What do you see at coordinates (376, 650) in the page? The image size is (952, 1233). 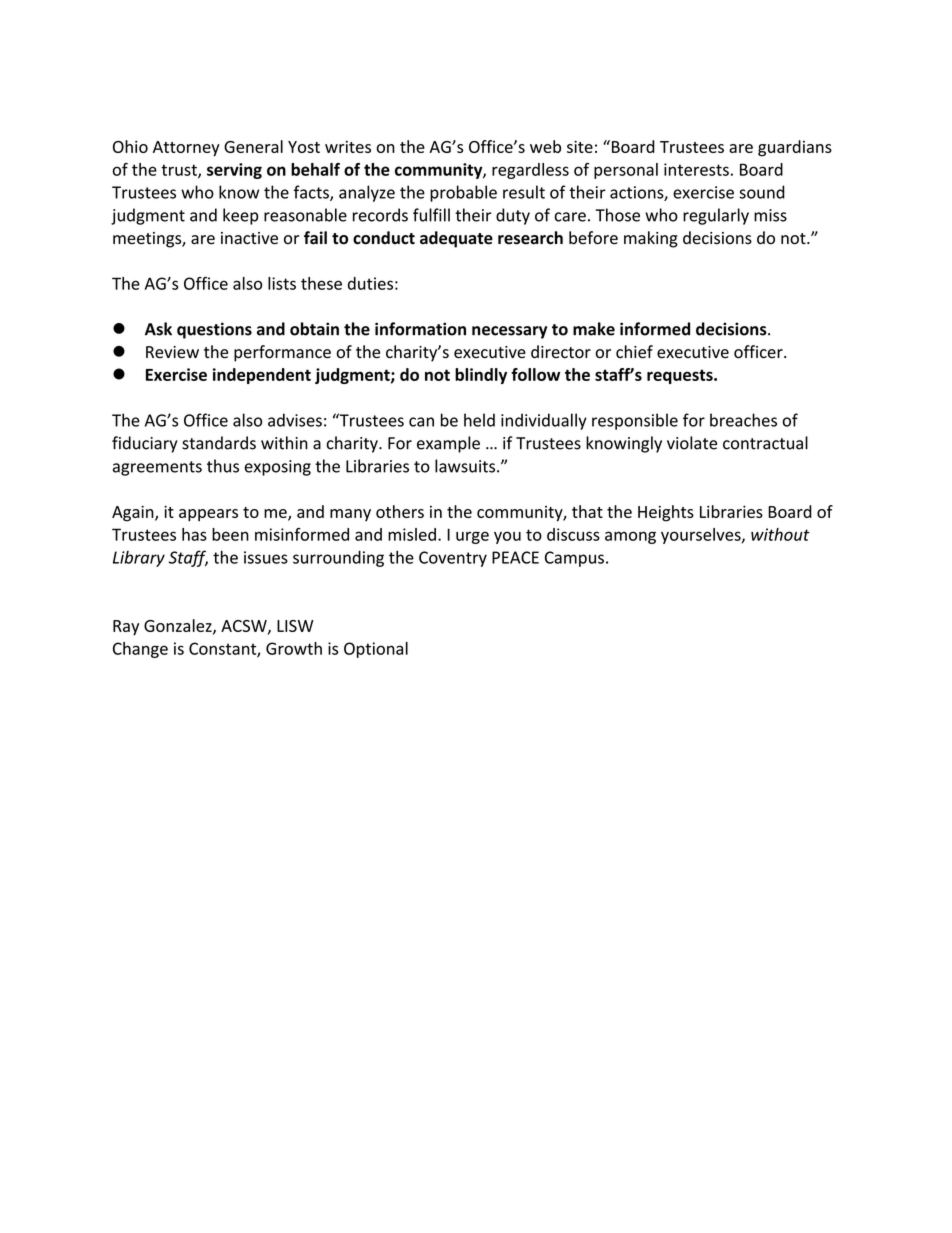 I see `Optional` at bounding box center [376, 650].
